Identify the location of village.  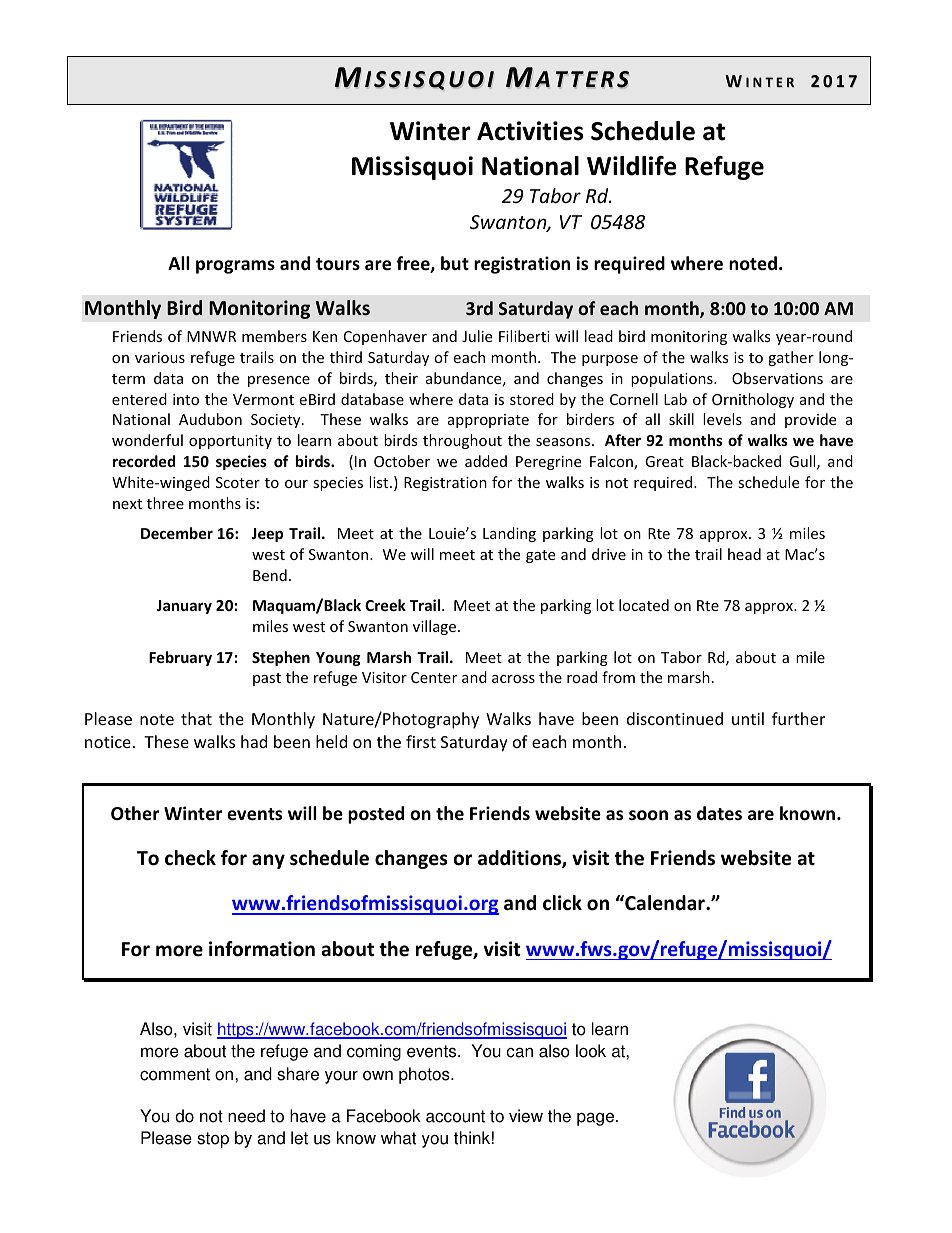
(436, 627).
